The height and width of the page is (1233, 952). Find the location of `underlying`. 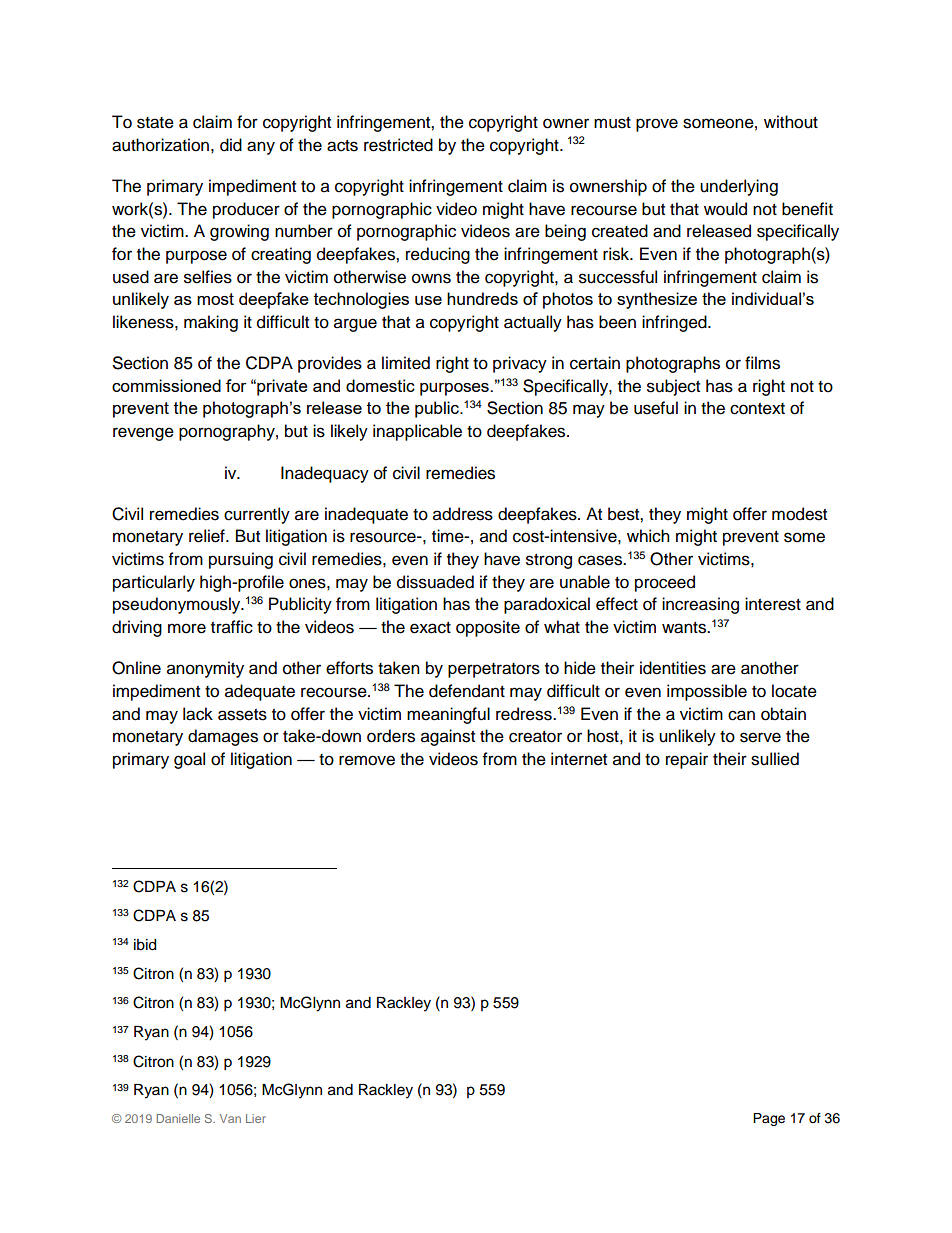

underlying is located at coordinates (739, 187).
